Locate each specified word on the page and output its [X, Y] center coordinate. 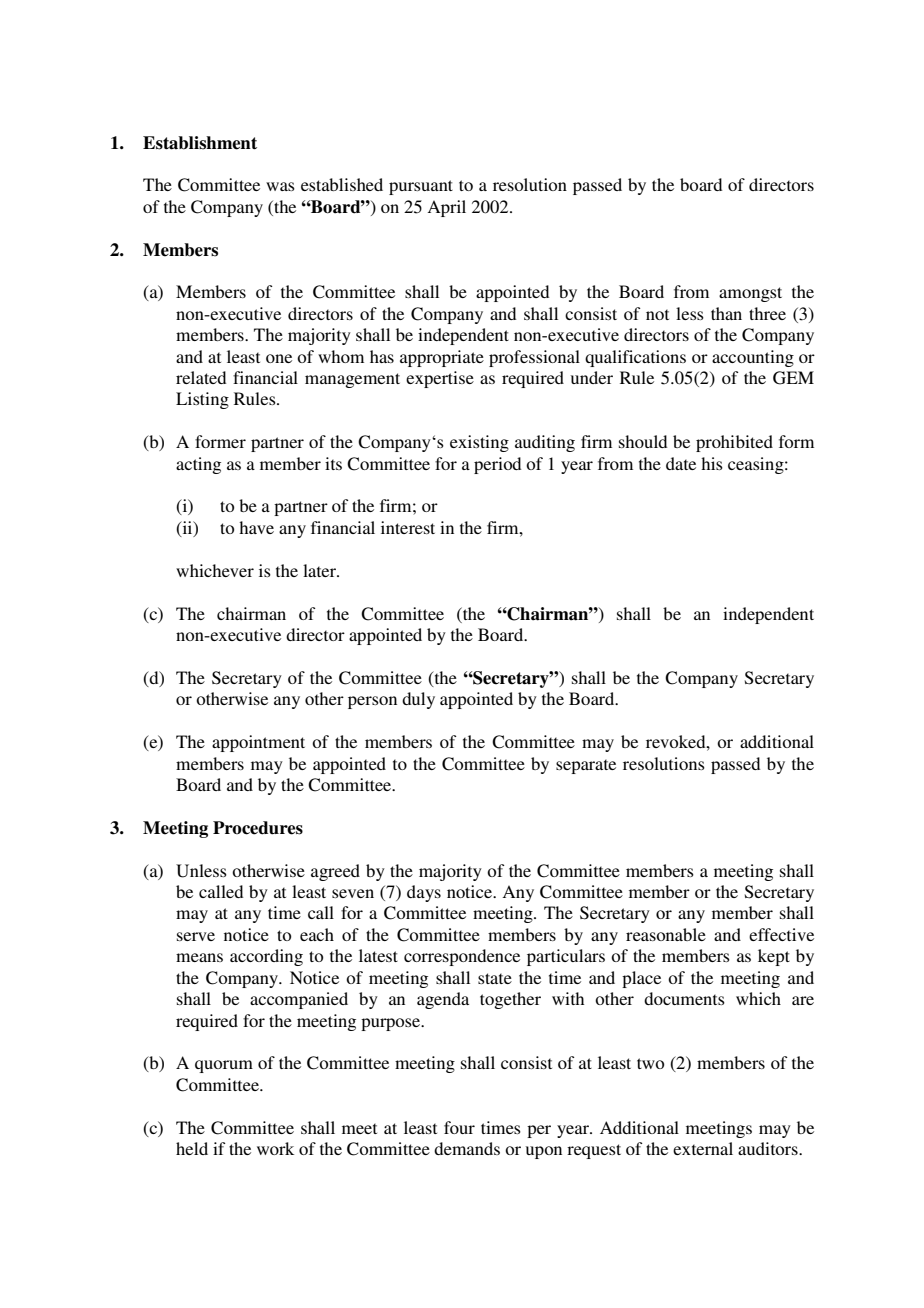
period [497, 465]
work [275, 1148]
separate [586, 766]
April [446, 208]
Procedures [258, 828]
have [256, 527]
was [280, 186]
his [712, 463]
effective [781, 934]
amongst [750, 294]
